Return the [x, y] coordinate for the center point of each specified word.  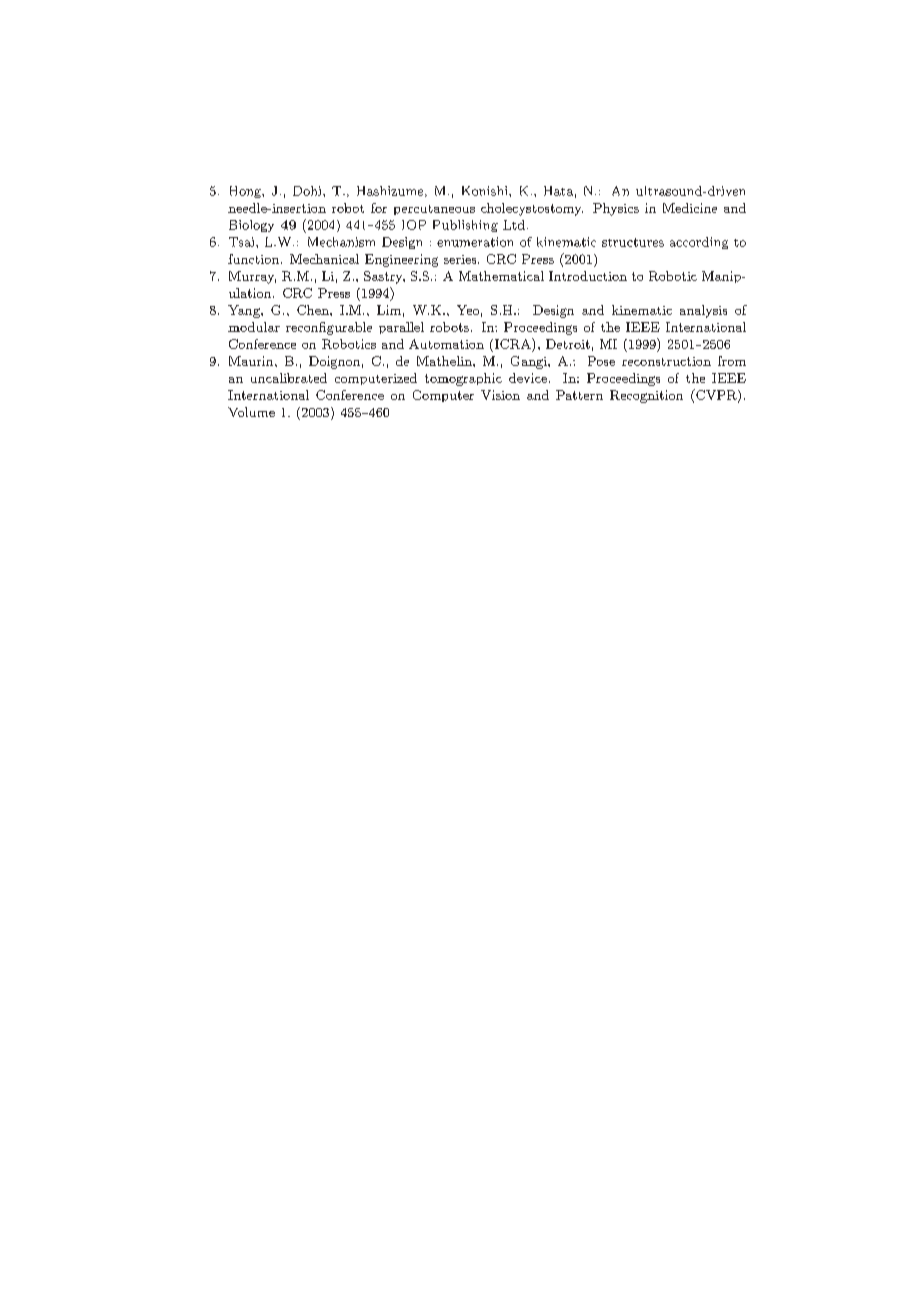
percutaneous [434, 210]
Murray [252, 277]
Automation [446, 344]
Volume [251, 412]
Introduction [588, 276]
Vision [500, 395]
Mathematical [501, 276]
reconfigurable [329, 328]
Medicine [690, 208]
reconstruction [666, 361]
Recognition [646, 396]
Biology [251, 226]
